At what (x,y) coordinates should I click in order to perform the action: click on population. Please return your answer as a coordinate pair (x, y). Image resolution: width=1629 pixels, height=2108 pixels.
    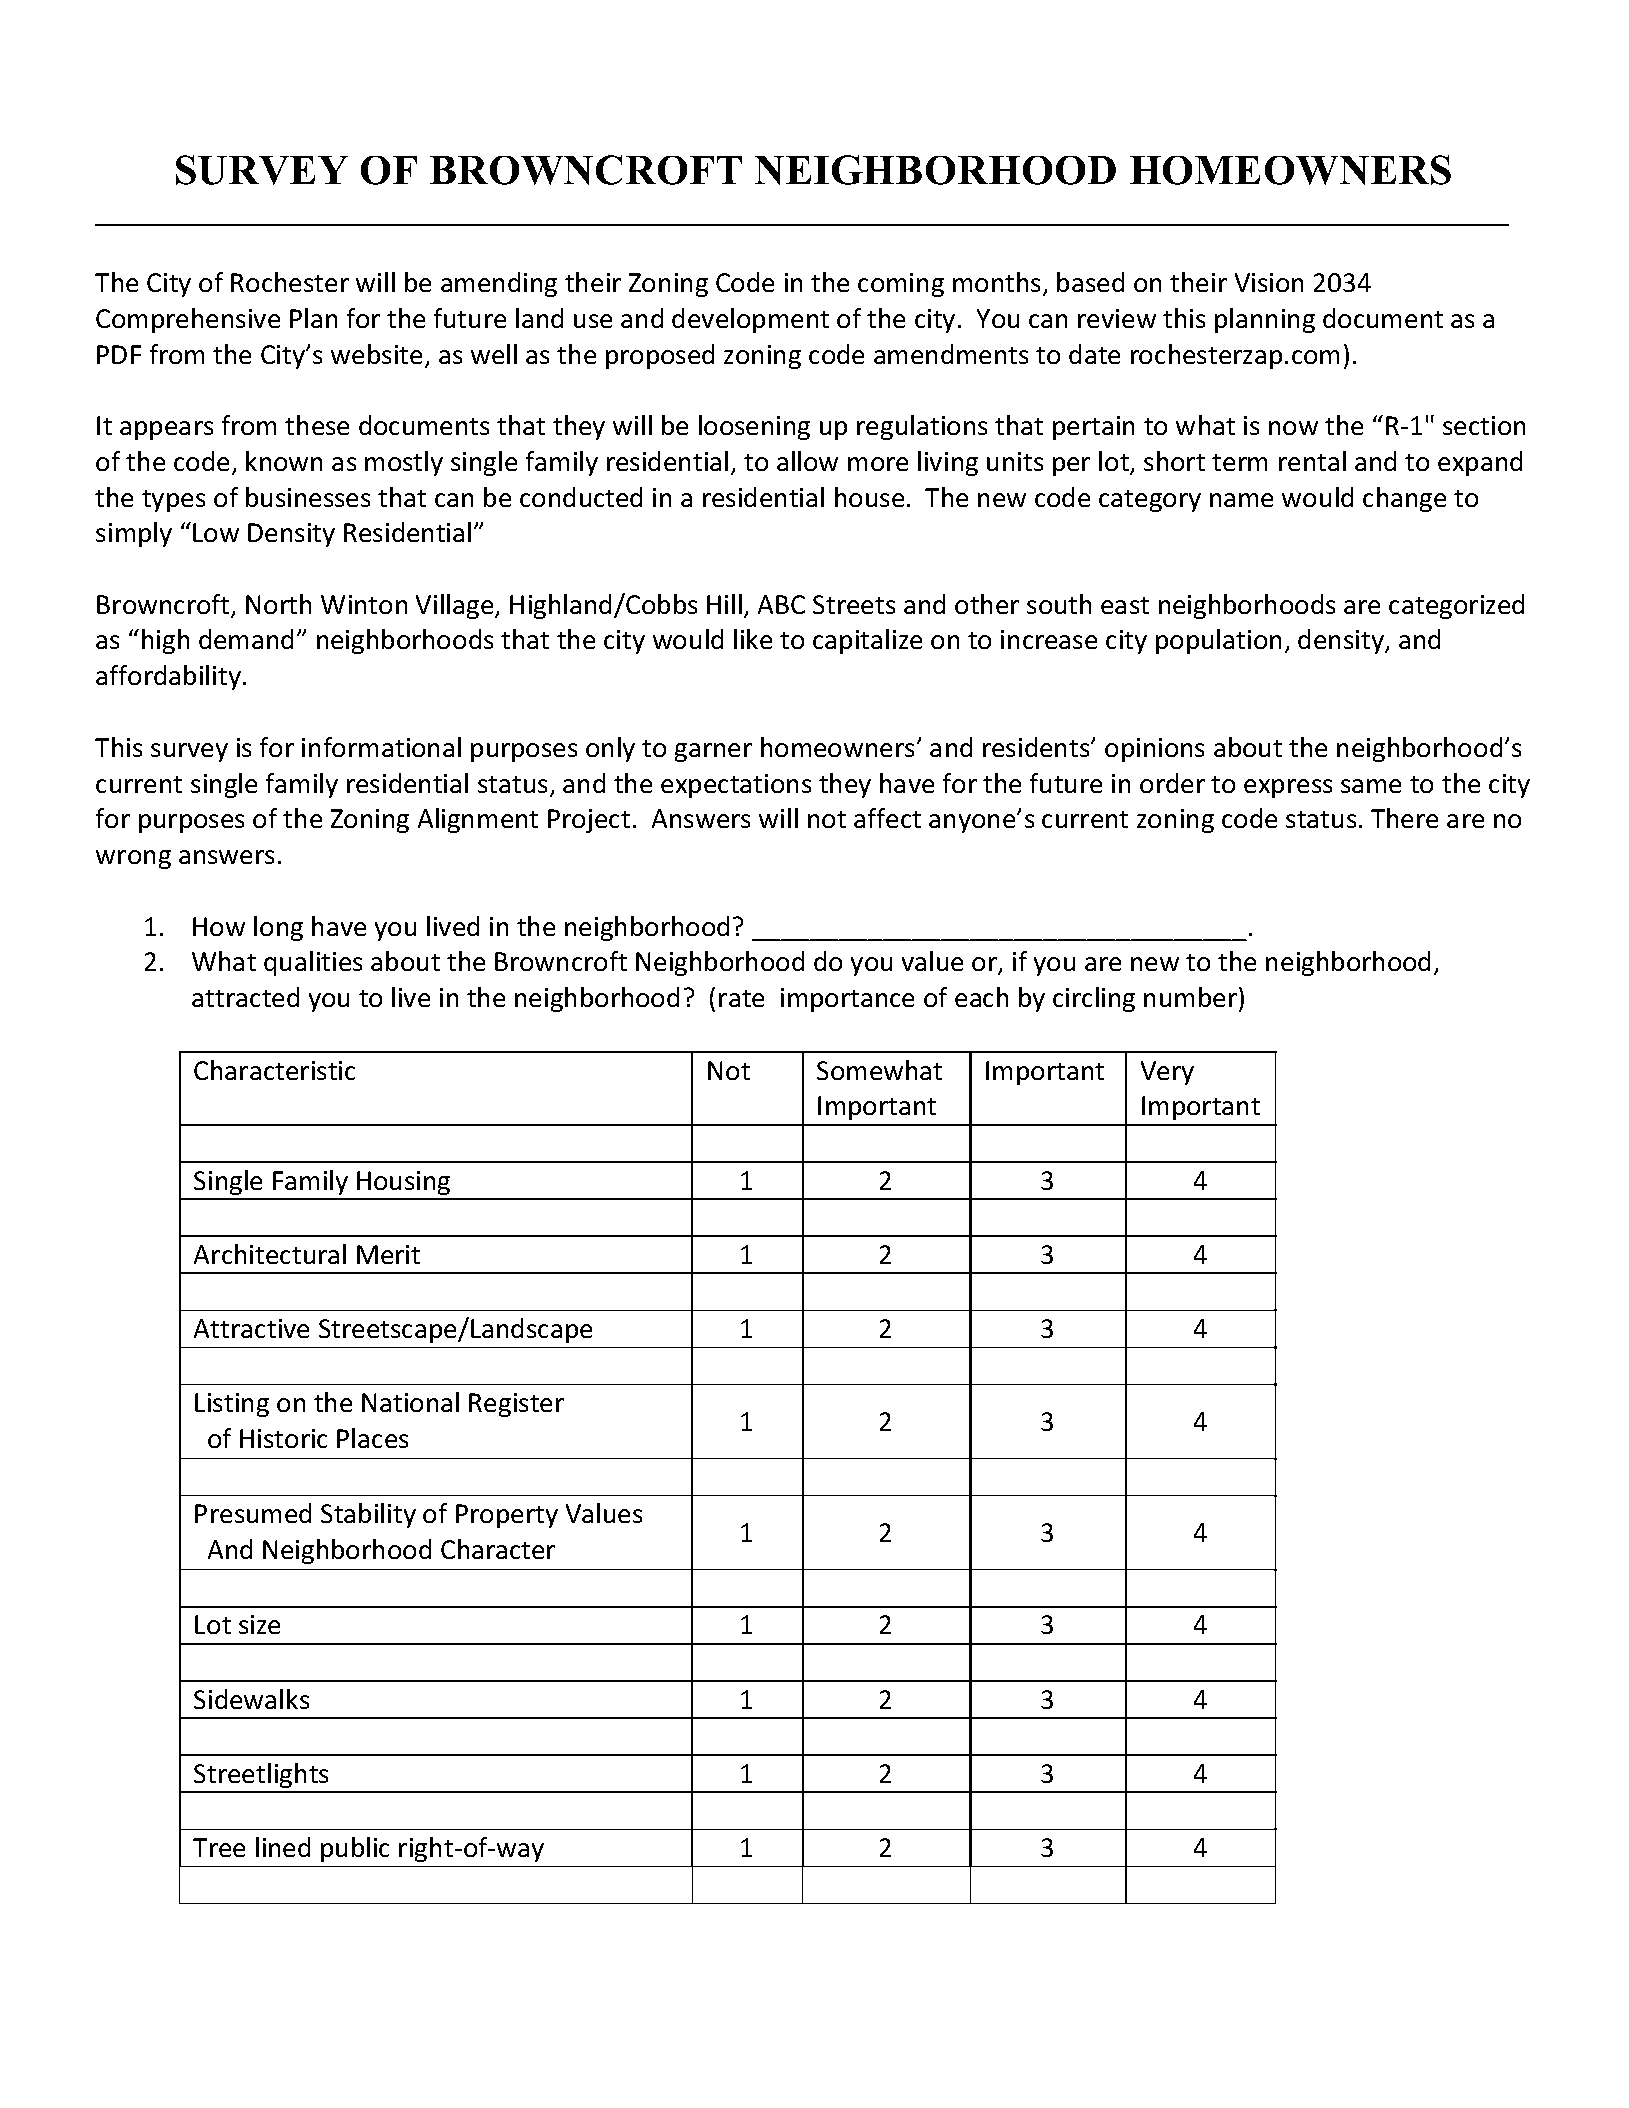
    Looking at the image, I should click on (1218, 641).
